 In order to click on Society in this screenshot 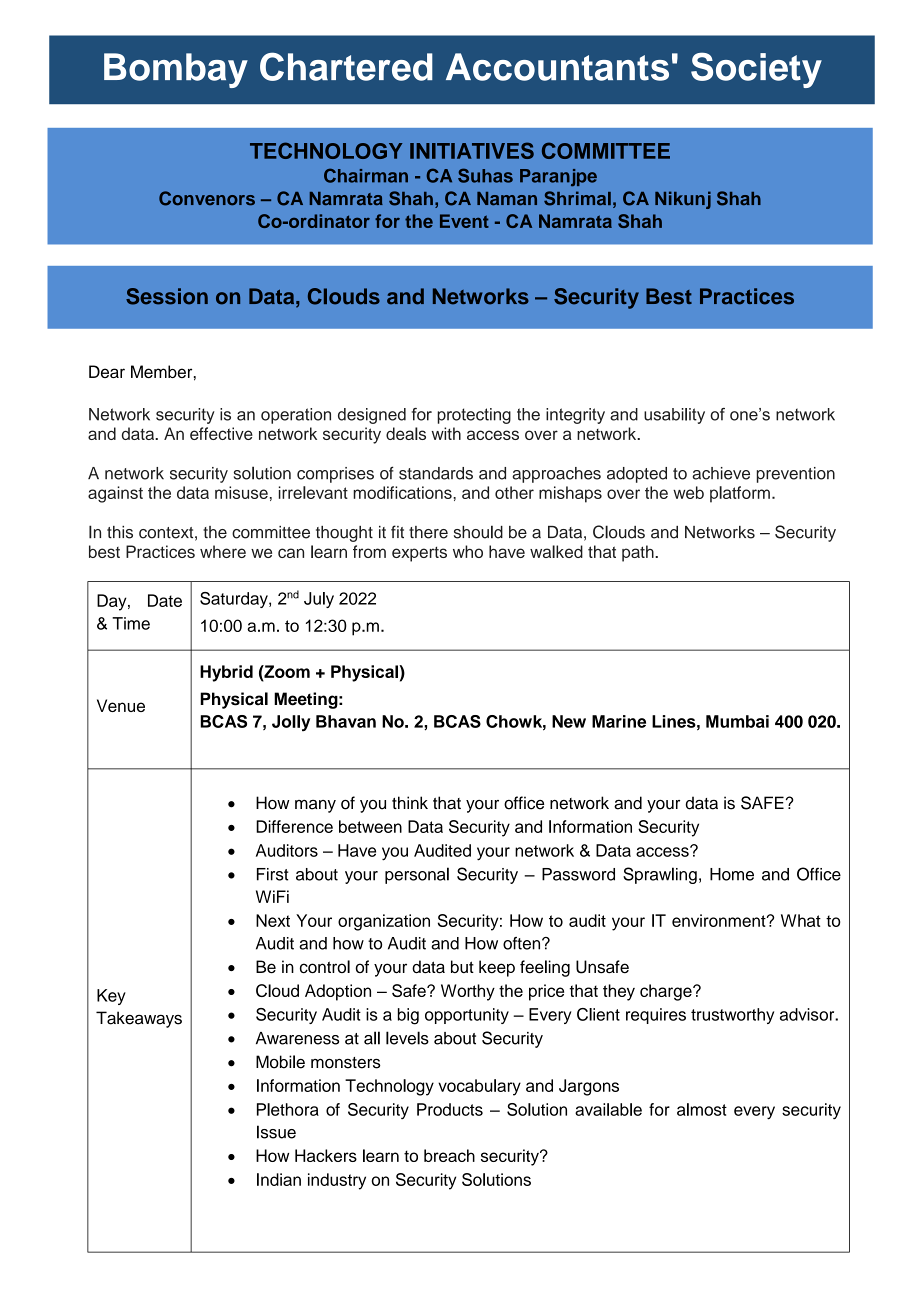, I will do `click(756, 70)`.
